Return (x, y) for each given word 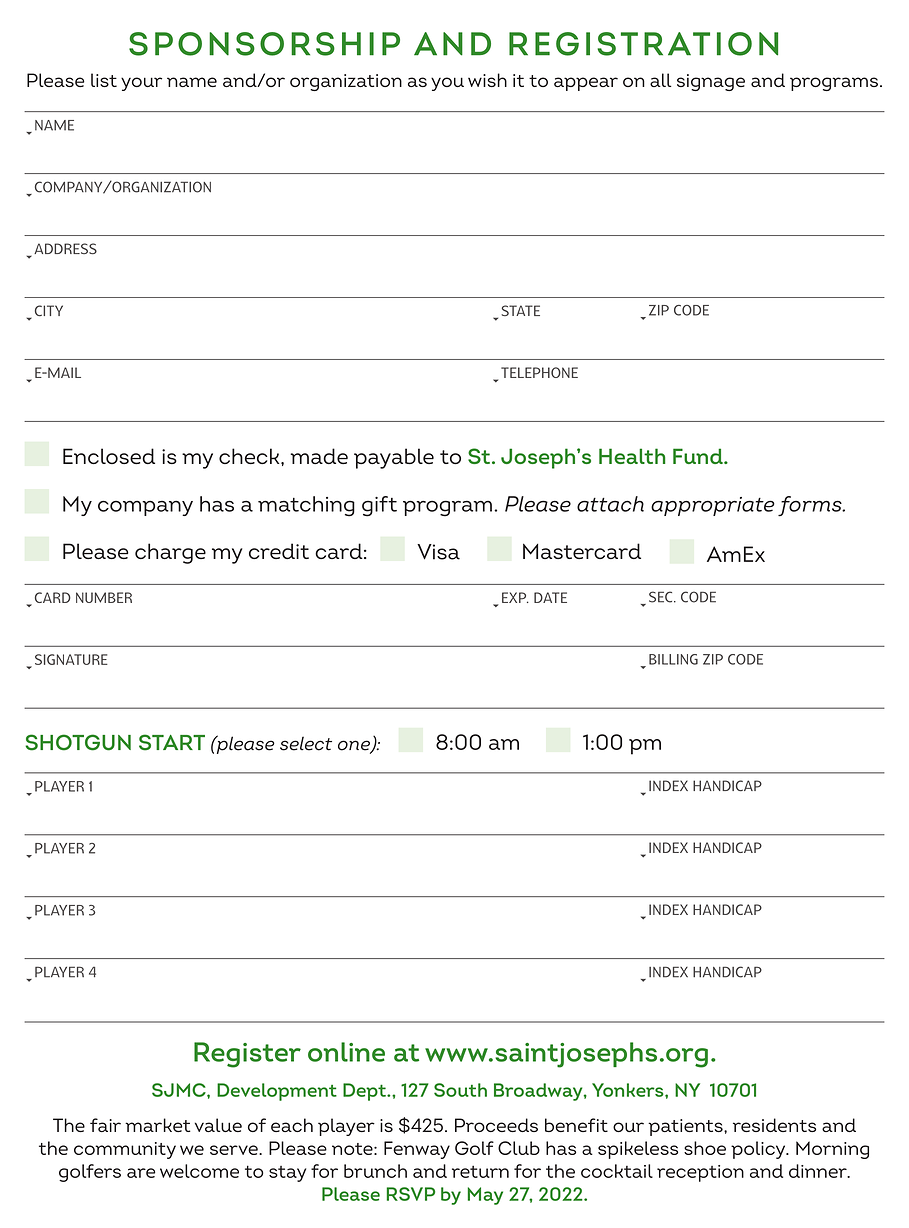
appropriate (713, 506)
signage (711, 82)
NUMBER (104, 597)
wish (487, 80)
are (141, 1173)
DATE (550, 597)
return (480, 1172)
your (141, 84)
